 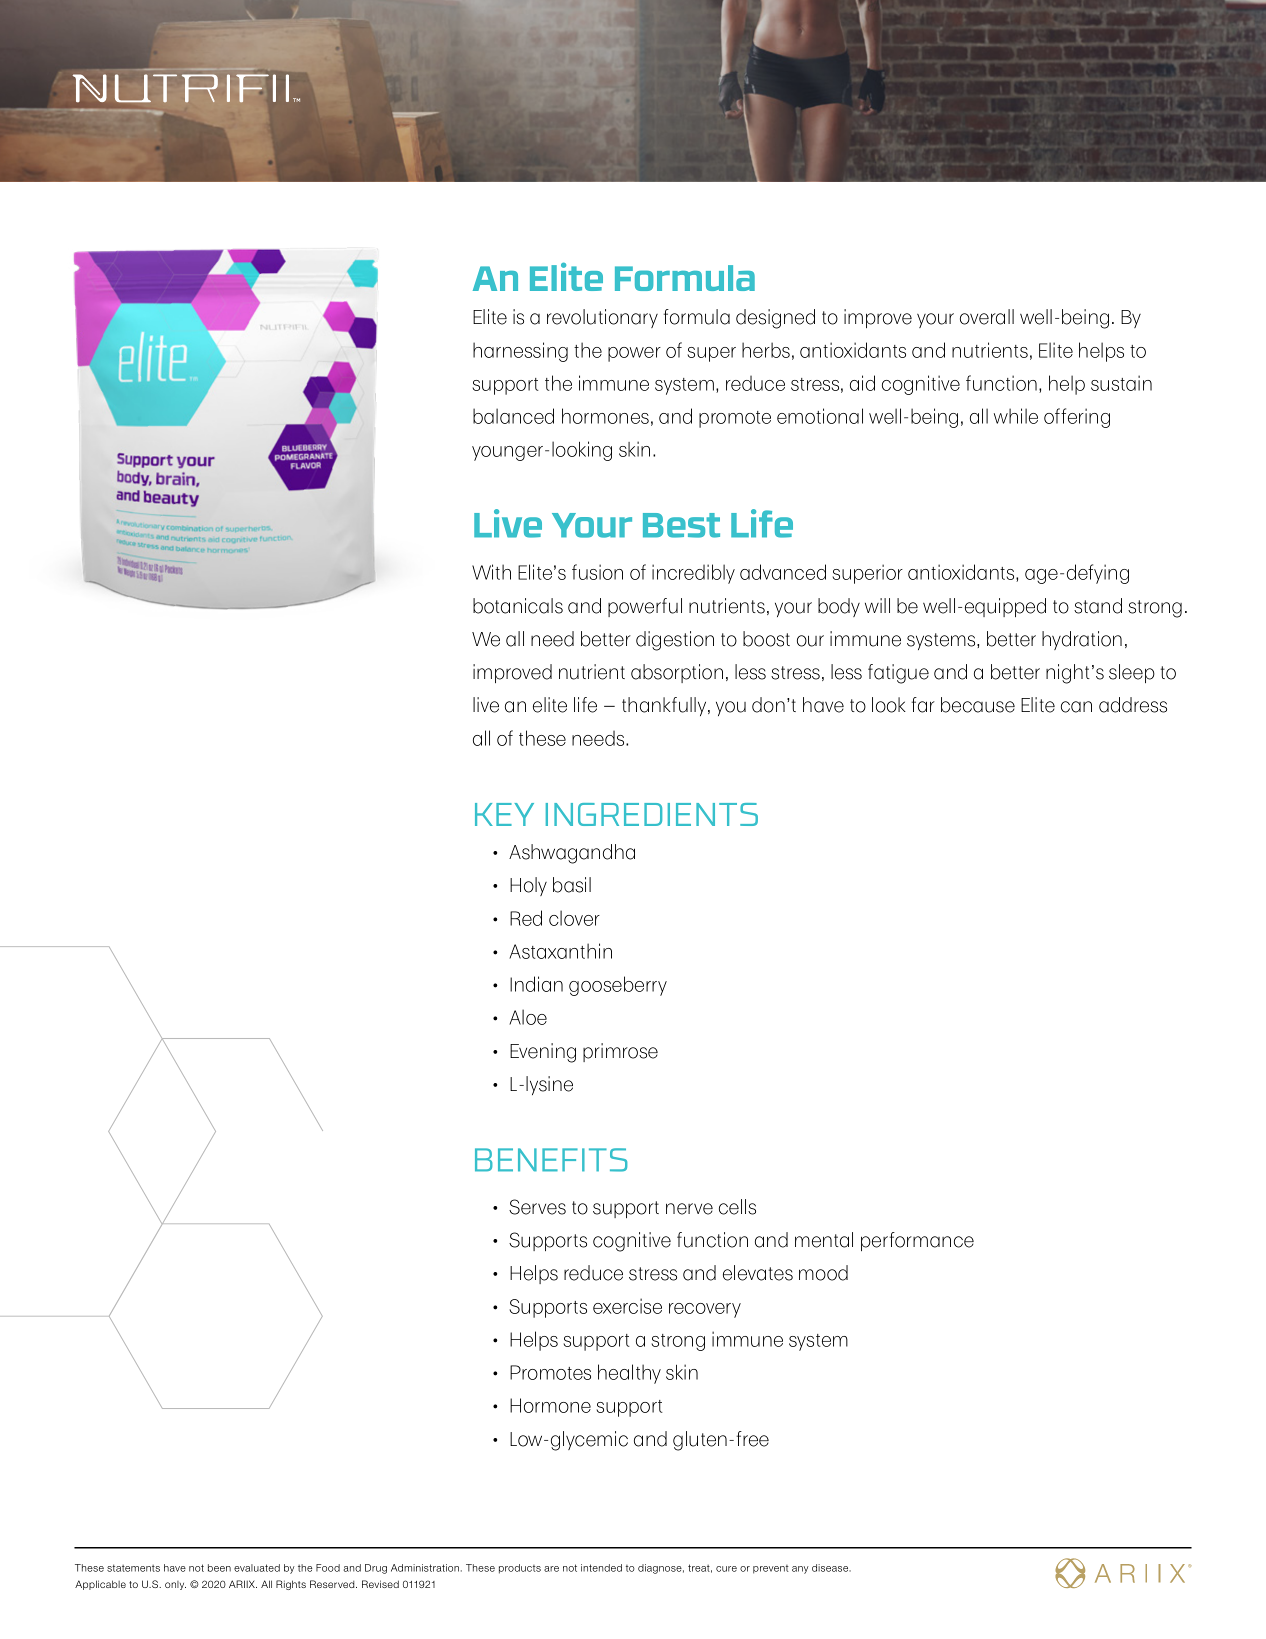 What do you see at coordinates (560, 951) in the document?
I see `Astaxanthin` at bounding box center [560, 951].
